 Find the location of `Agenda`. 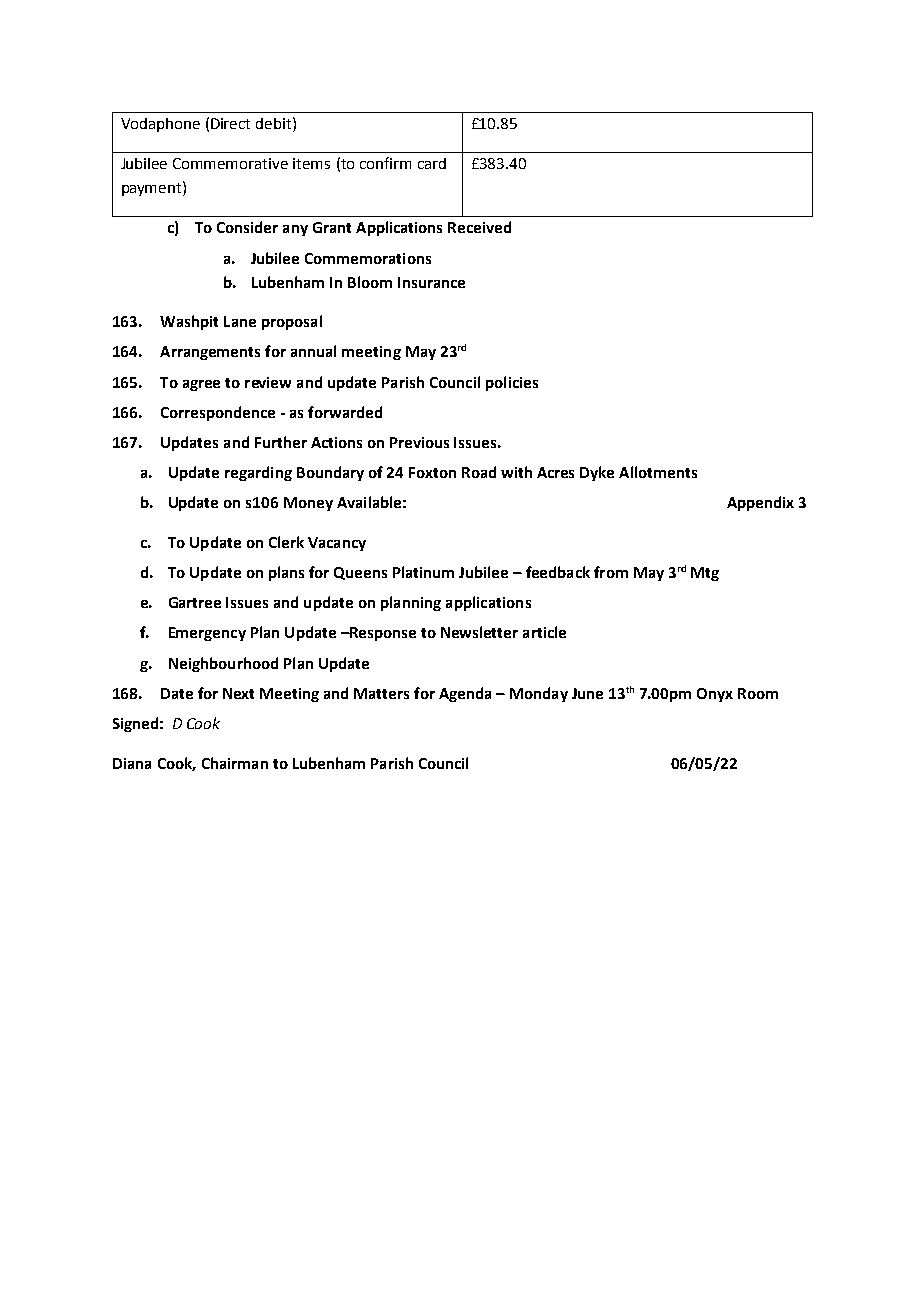

Agenda is located at coordinates (465, 694).
